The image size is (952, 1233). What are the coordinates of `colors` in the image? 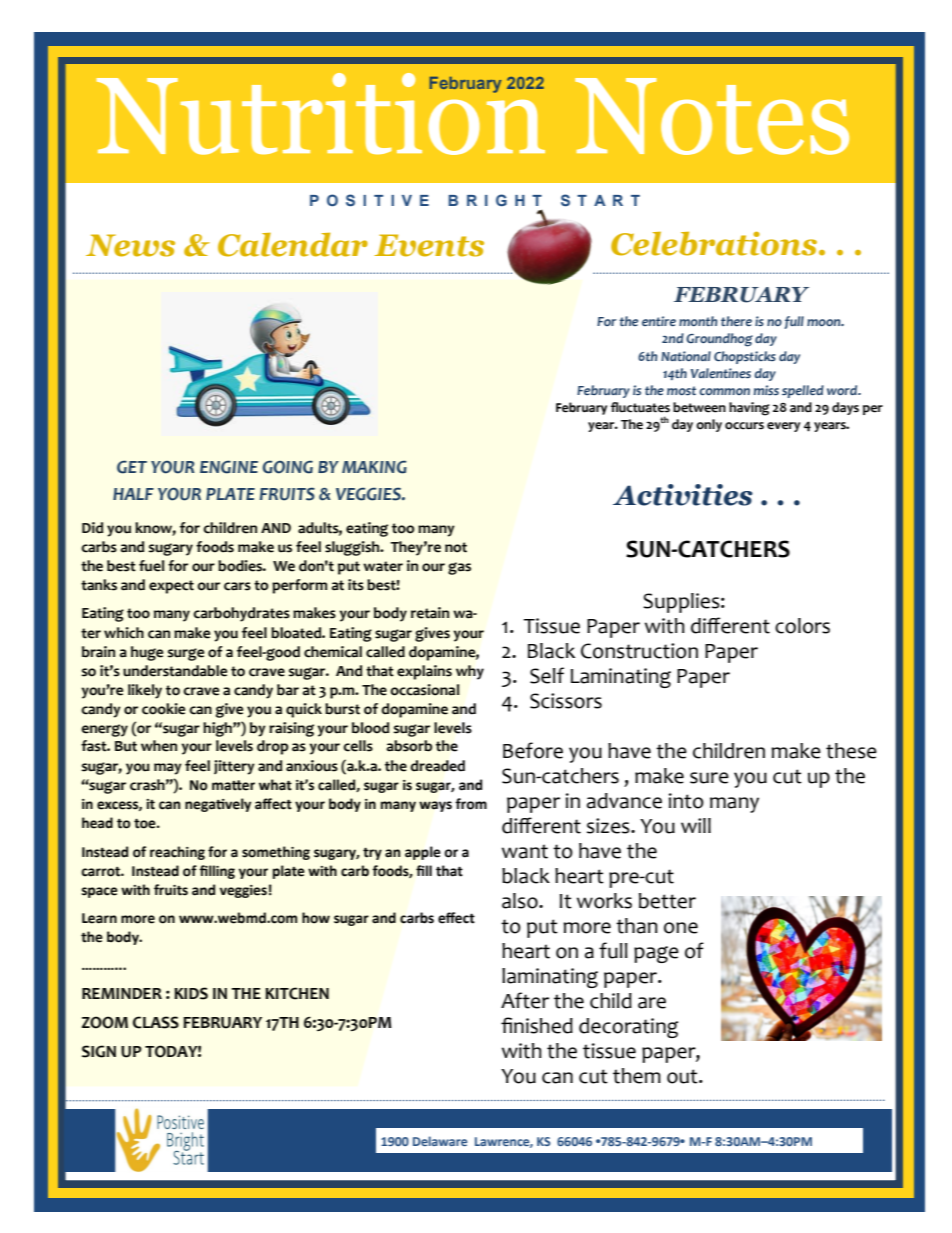 It's located at (802, 626).
